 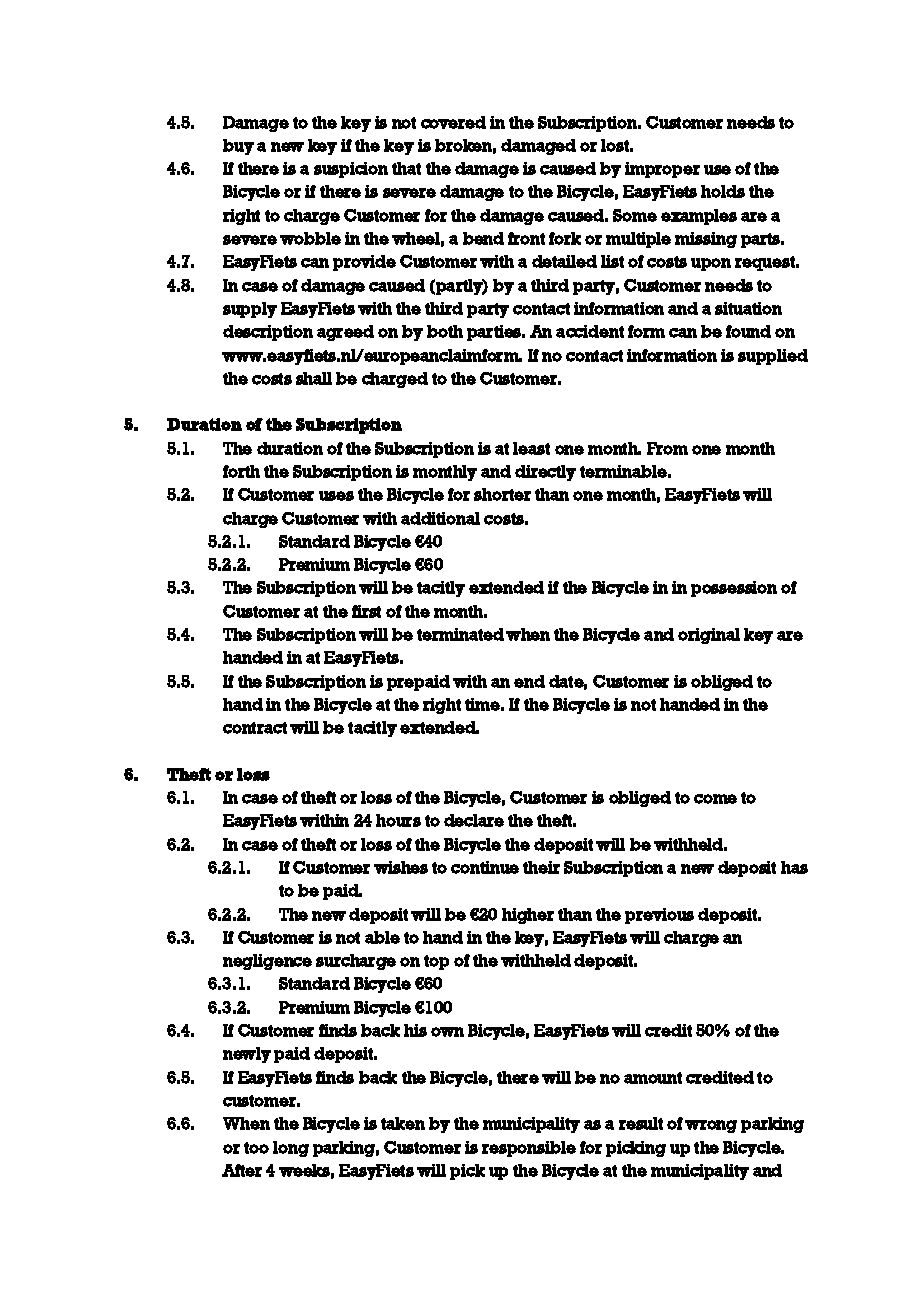 I want to click on suspicion, so click(x=351, y=170).
